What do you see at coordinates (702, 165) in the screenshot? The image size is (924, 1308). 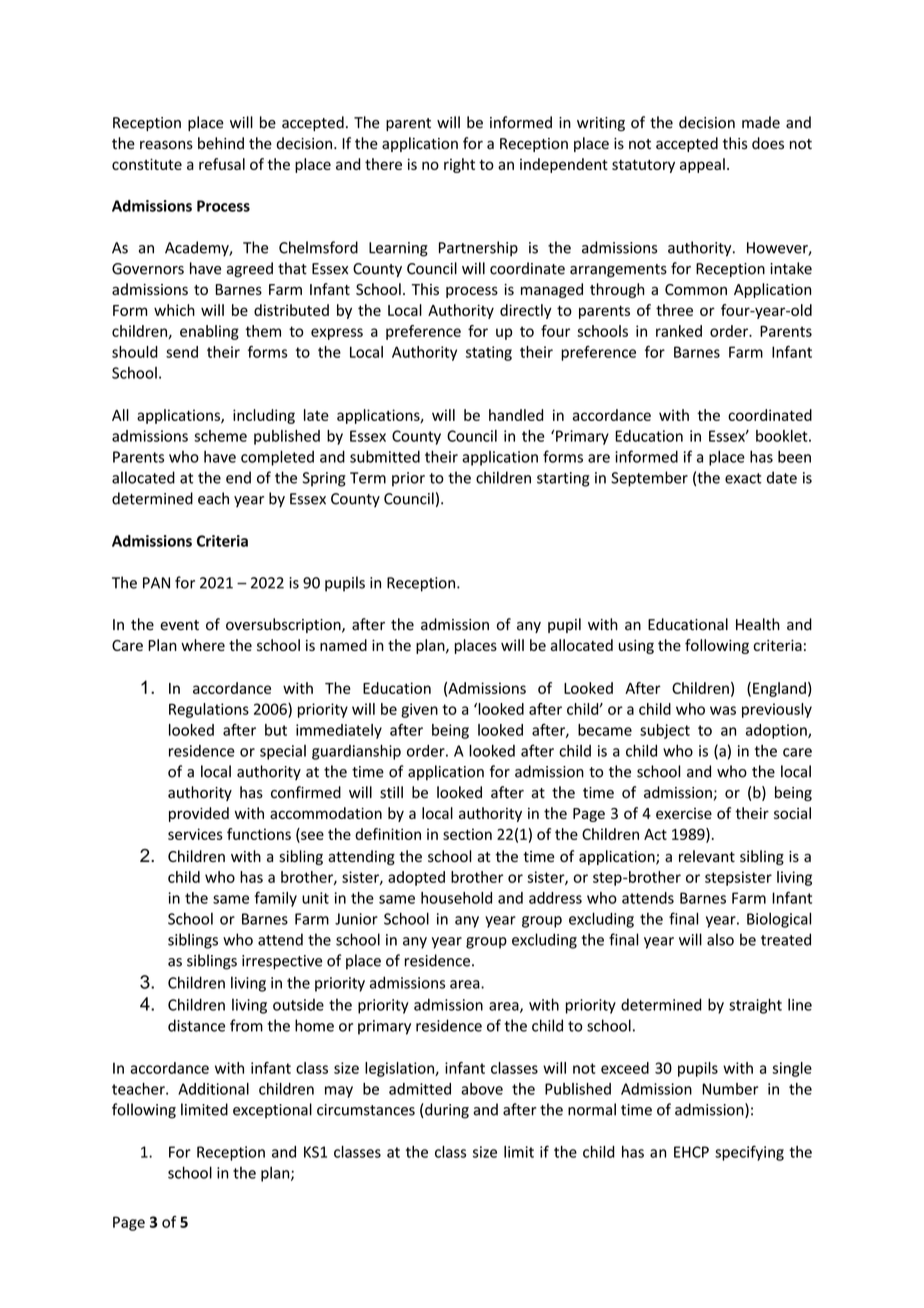 I see `appeal` at bounding box center [702, 165].
